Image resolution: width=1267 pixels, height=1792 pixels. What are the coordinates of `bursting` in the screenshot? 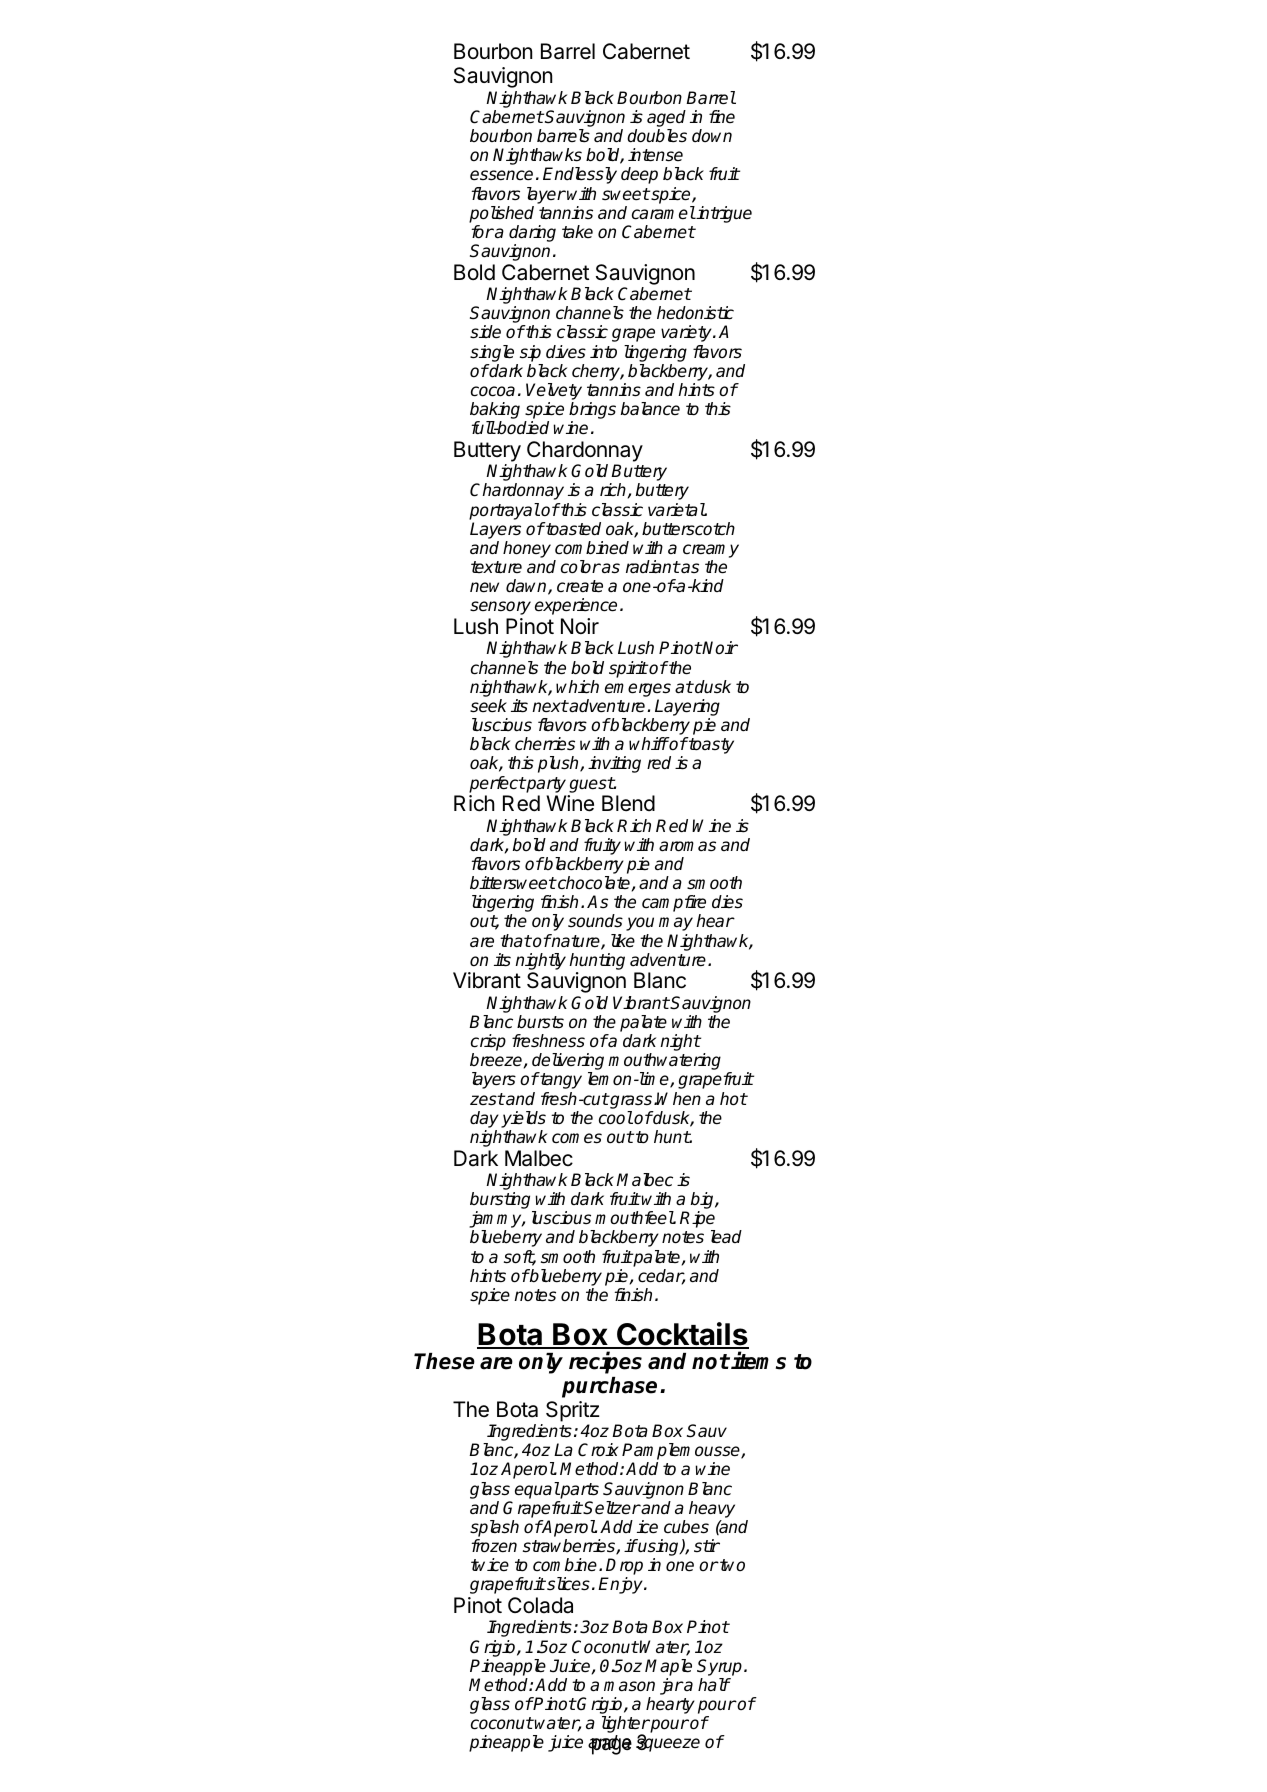 It's located at (502, 1202).
